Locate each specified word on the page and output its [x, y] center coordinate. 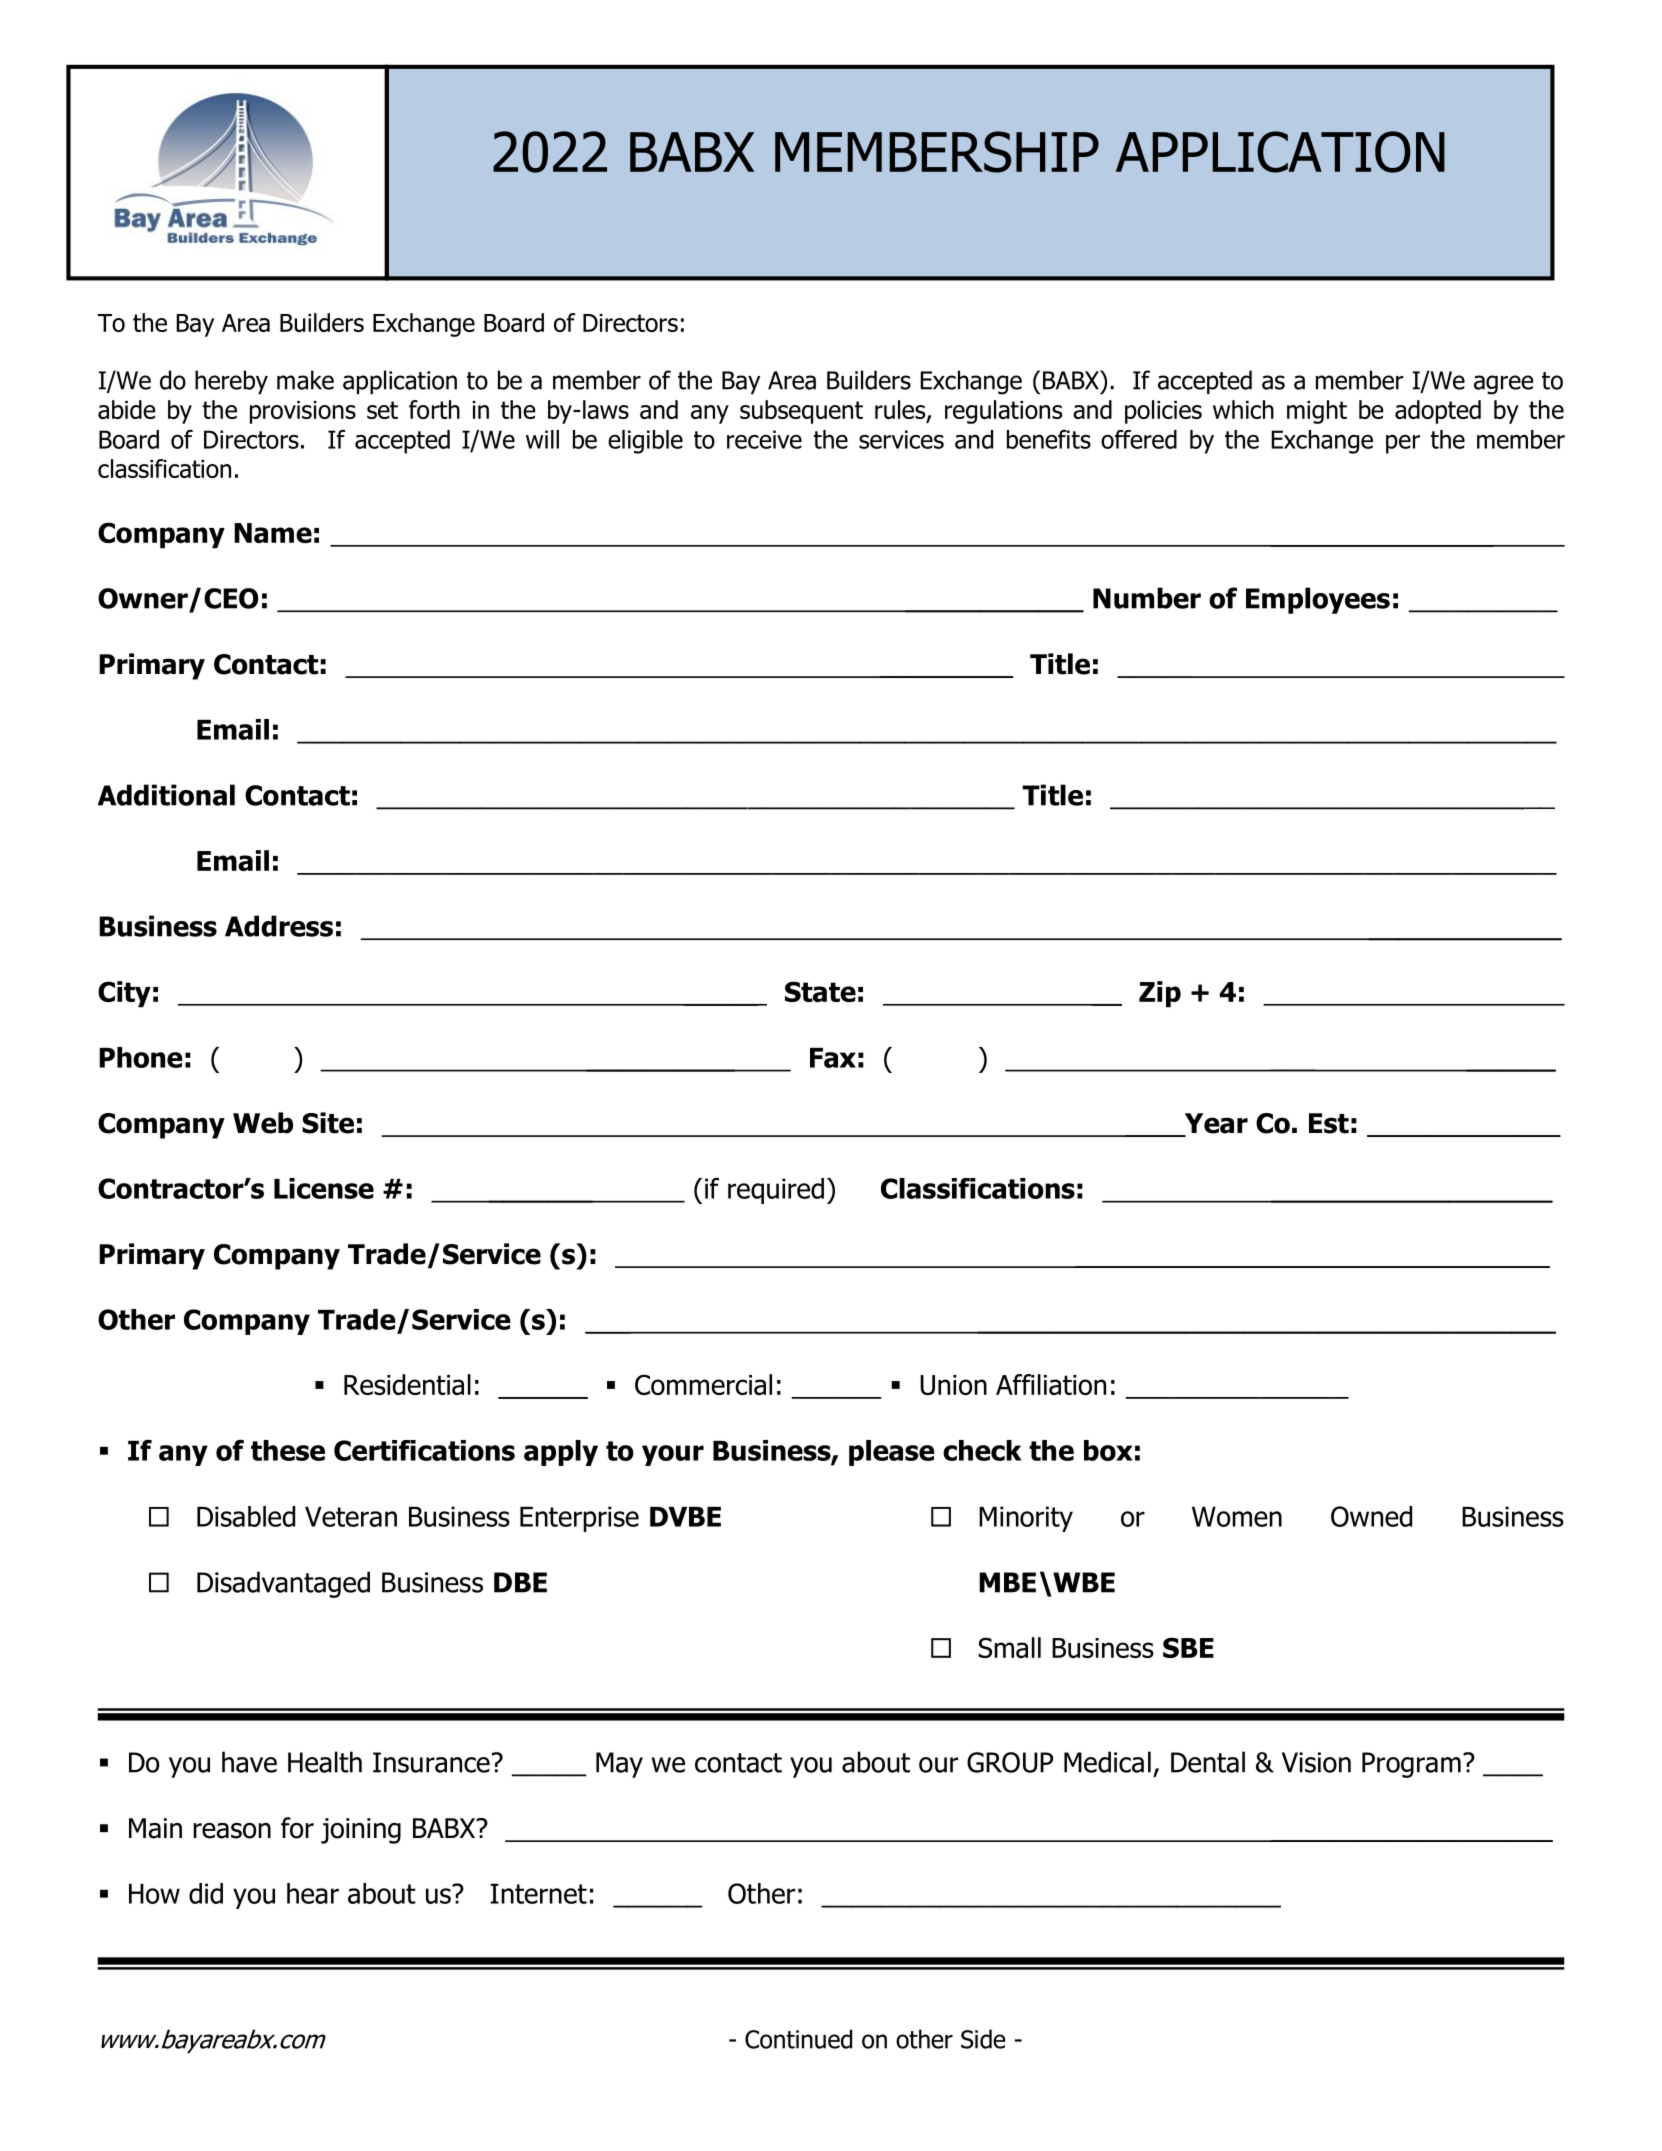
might [1317, 412]
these [288, 1450]
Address [279, 926]
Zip [1160, 994]
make [305, 380]
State [820, 991]
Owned [1371, 1516]
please [892, 1453]
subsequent [801, 412]
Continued [798, 2039]
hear [313, 1893]
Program [1411, 1765]
